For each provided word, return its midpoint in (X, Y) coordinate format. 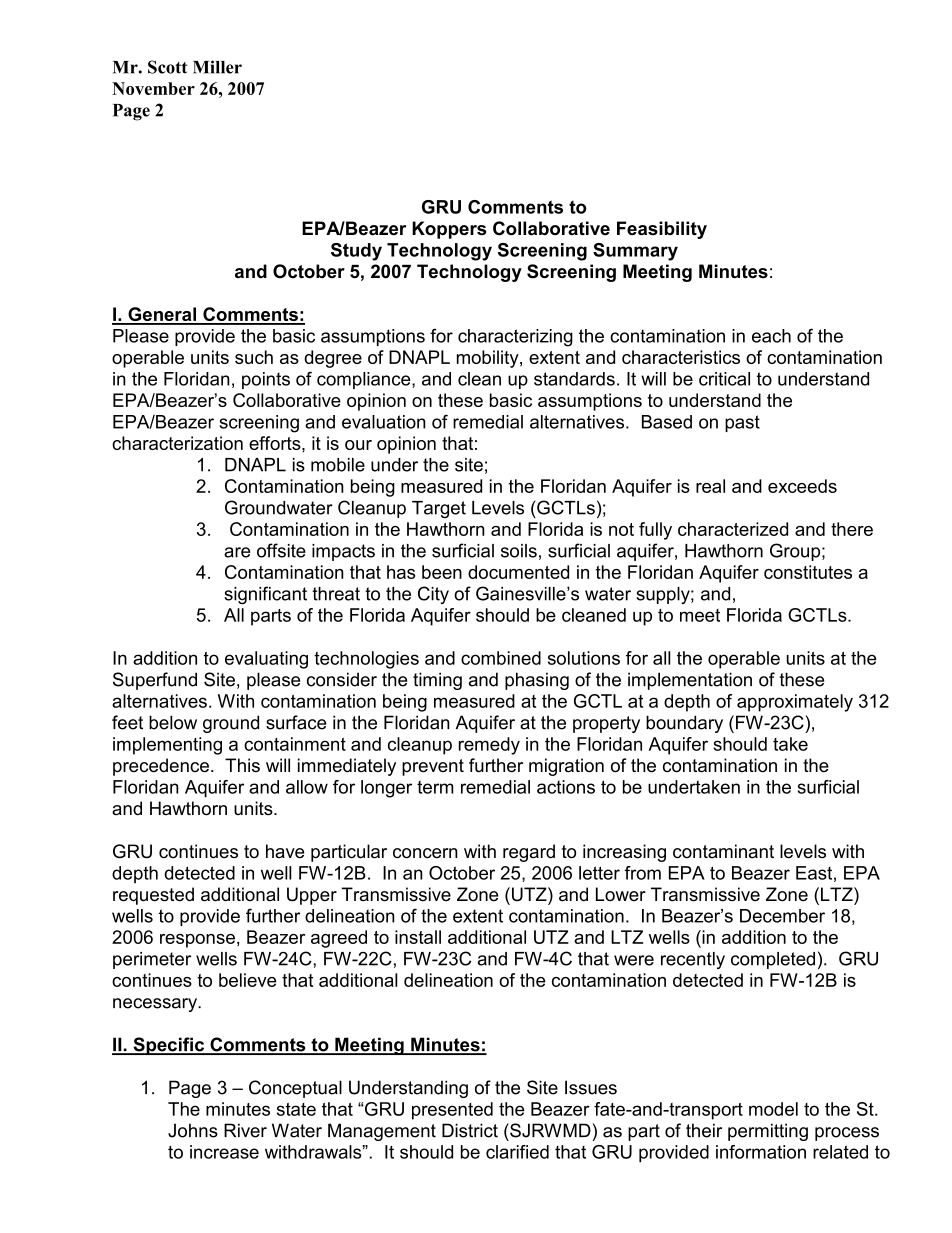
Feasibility (662, 230)
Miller (217, 67)
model (773, 1109)
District (470, 1130)
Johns (193, 1130)
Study (356, 252)
